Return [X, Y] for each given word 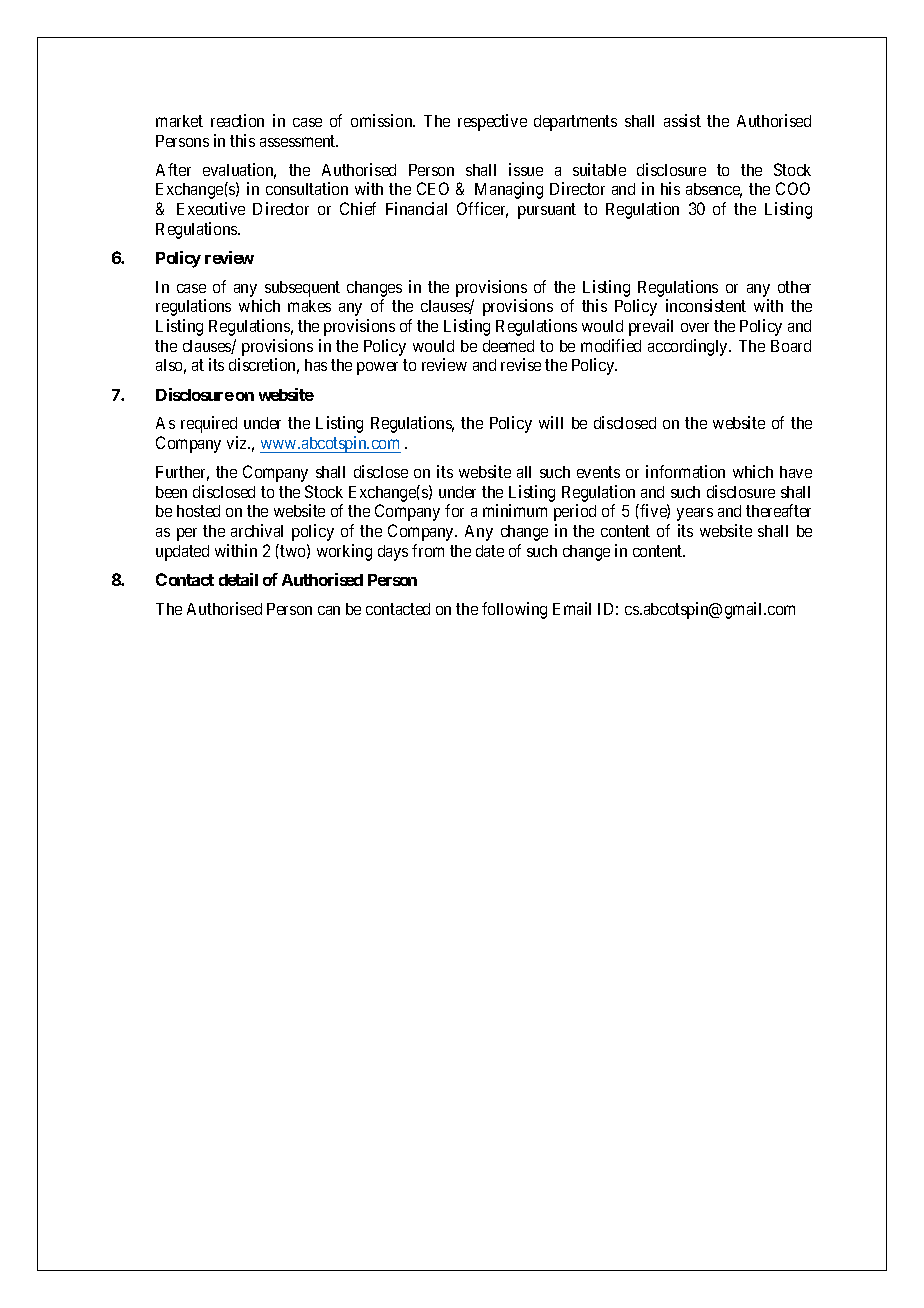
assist [682, 120]
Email [572, 608]
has [316, 365]
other [794, 287]
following [514, 610]
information [685, 471]
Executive [211, 208]
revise [521, 364]
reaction [237, 120]
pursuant [547, 211]
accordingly [689, 347]
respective [492, 122]
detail [238, 579]
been [171, 492]
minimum [515, 510]
